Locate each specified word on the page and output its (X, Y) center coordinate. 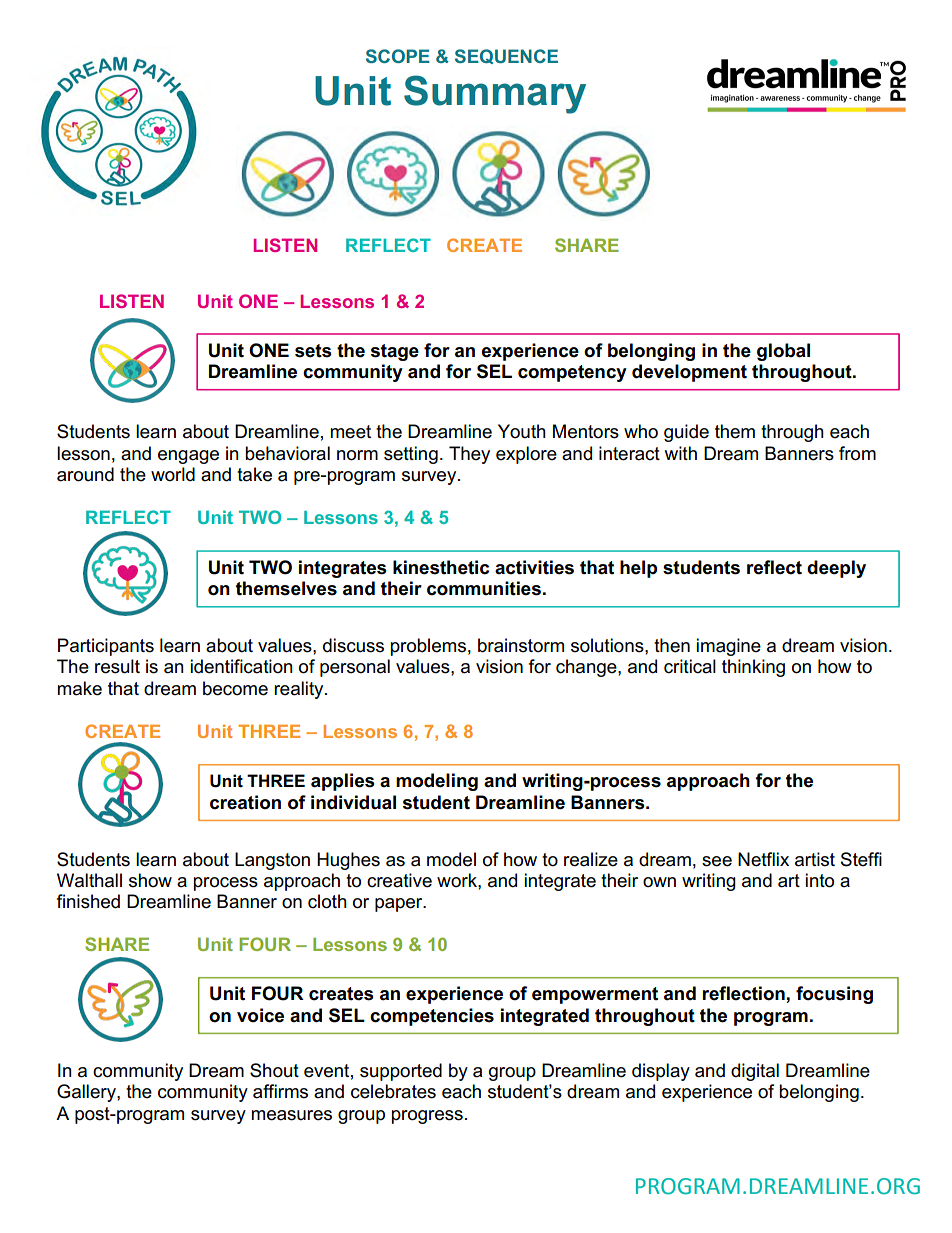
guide (686, 433)
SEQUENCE (506, 56)
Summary (495, 94)
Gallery (87, 1093)
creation (245, 802)
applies (343, 782)
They (469, 455)
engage (188, 457)
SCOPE (398, 56)
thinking (753, 668)
